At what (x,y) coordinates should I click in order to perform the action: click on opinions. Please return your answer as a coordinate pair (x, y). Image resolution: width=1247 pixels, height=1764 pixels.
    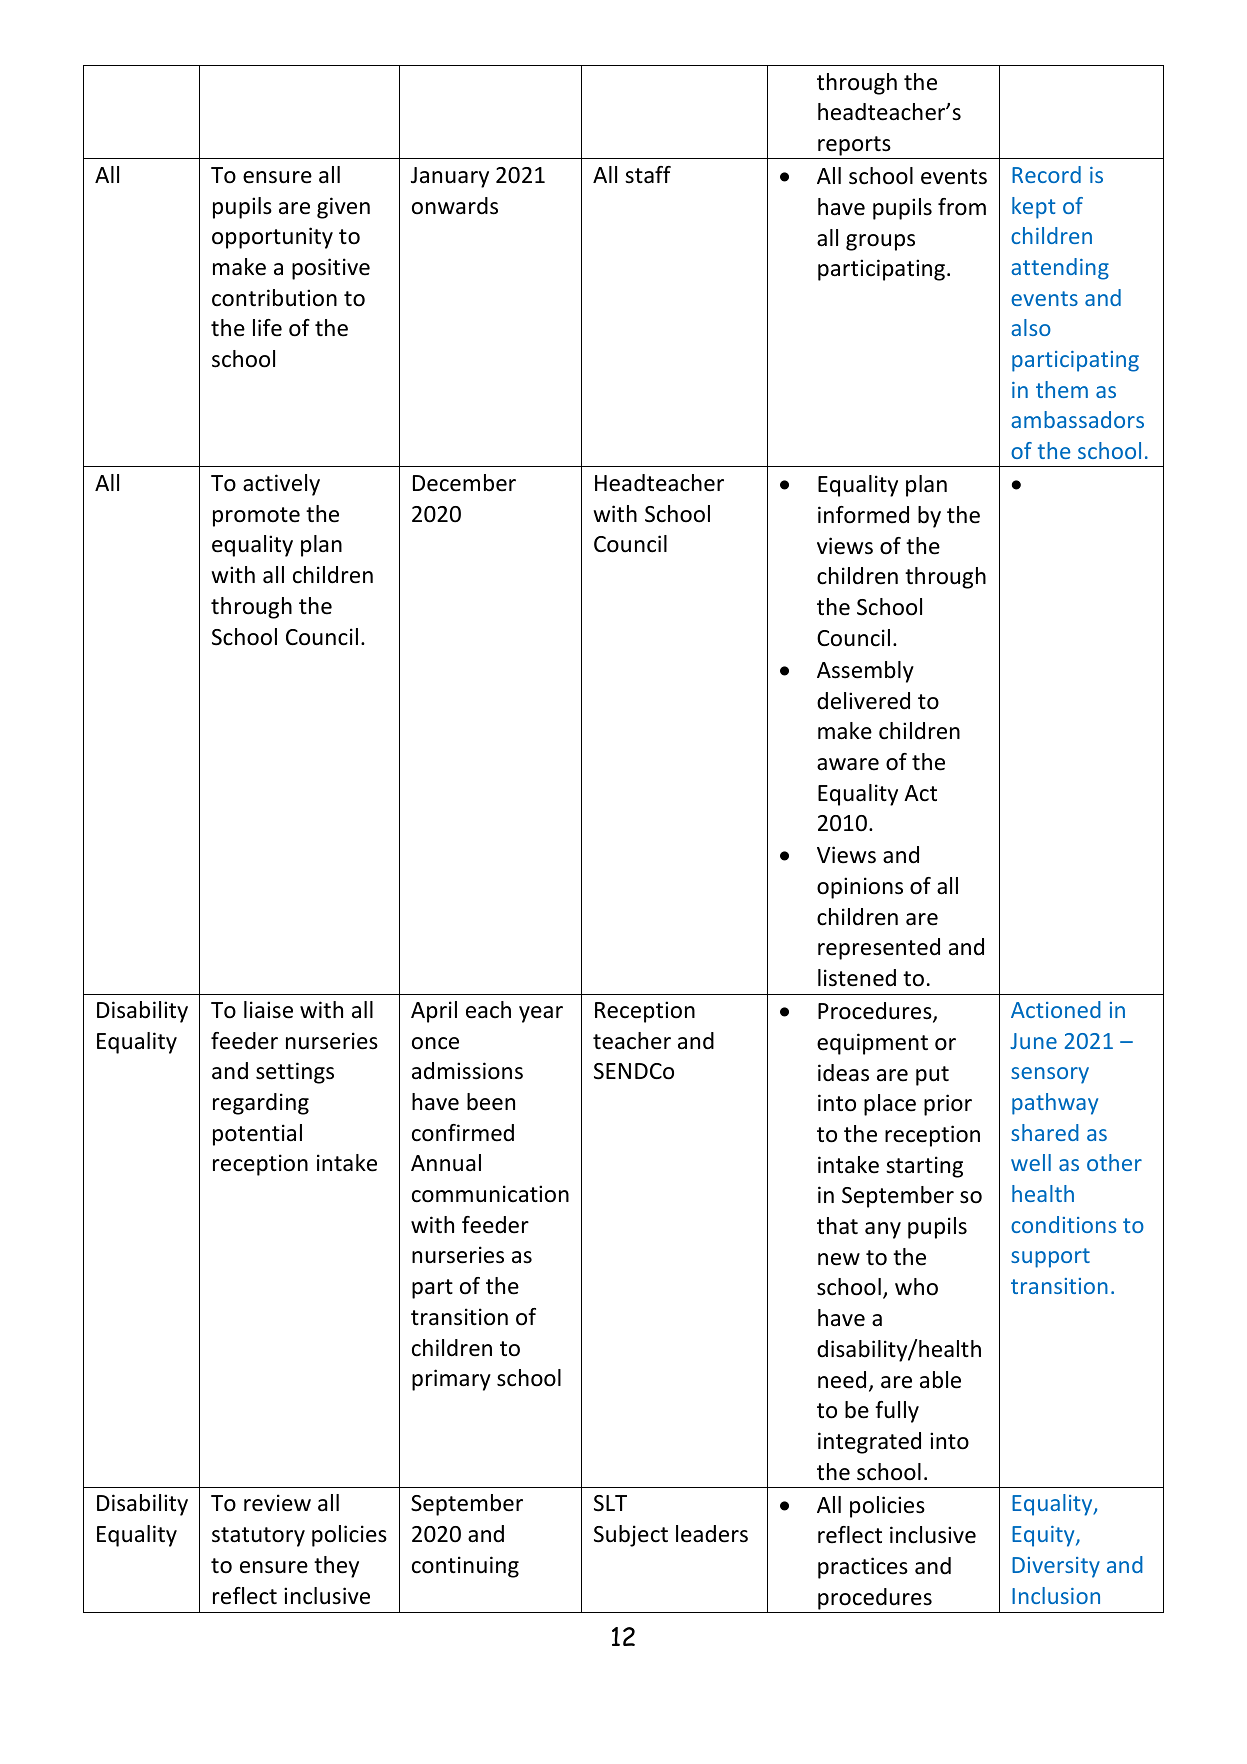
    Looking at the image, I should click on (860, 888).
